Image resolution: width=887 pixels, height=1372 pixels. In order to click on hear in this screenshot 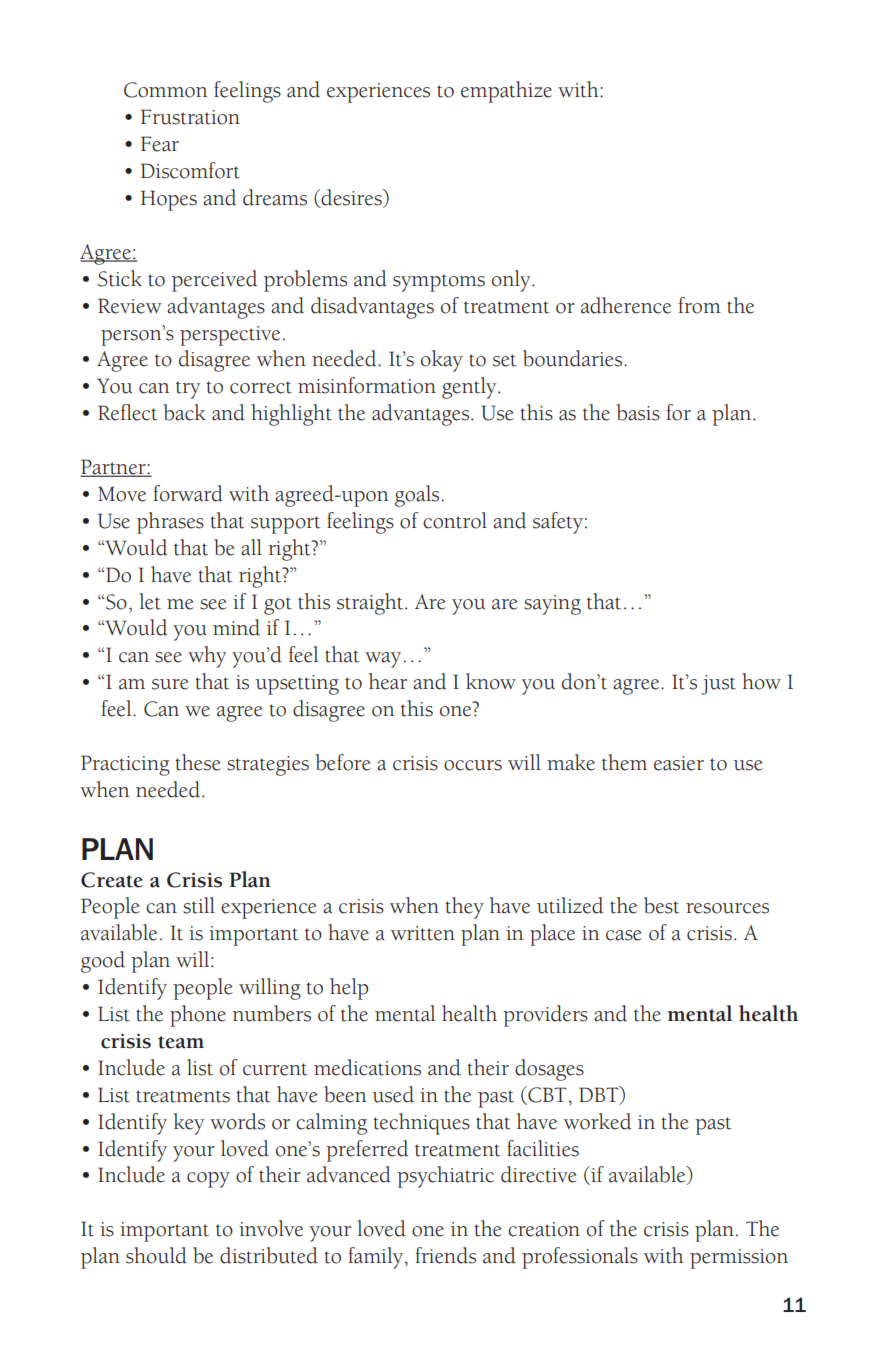, I will do `click(388, 681)`.
